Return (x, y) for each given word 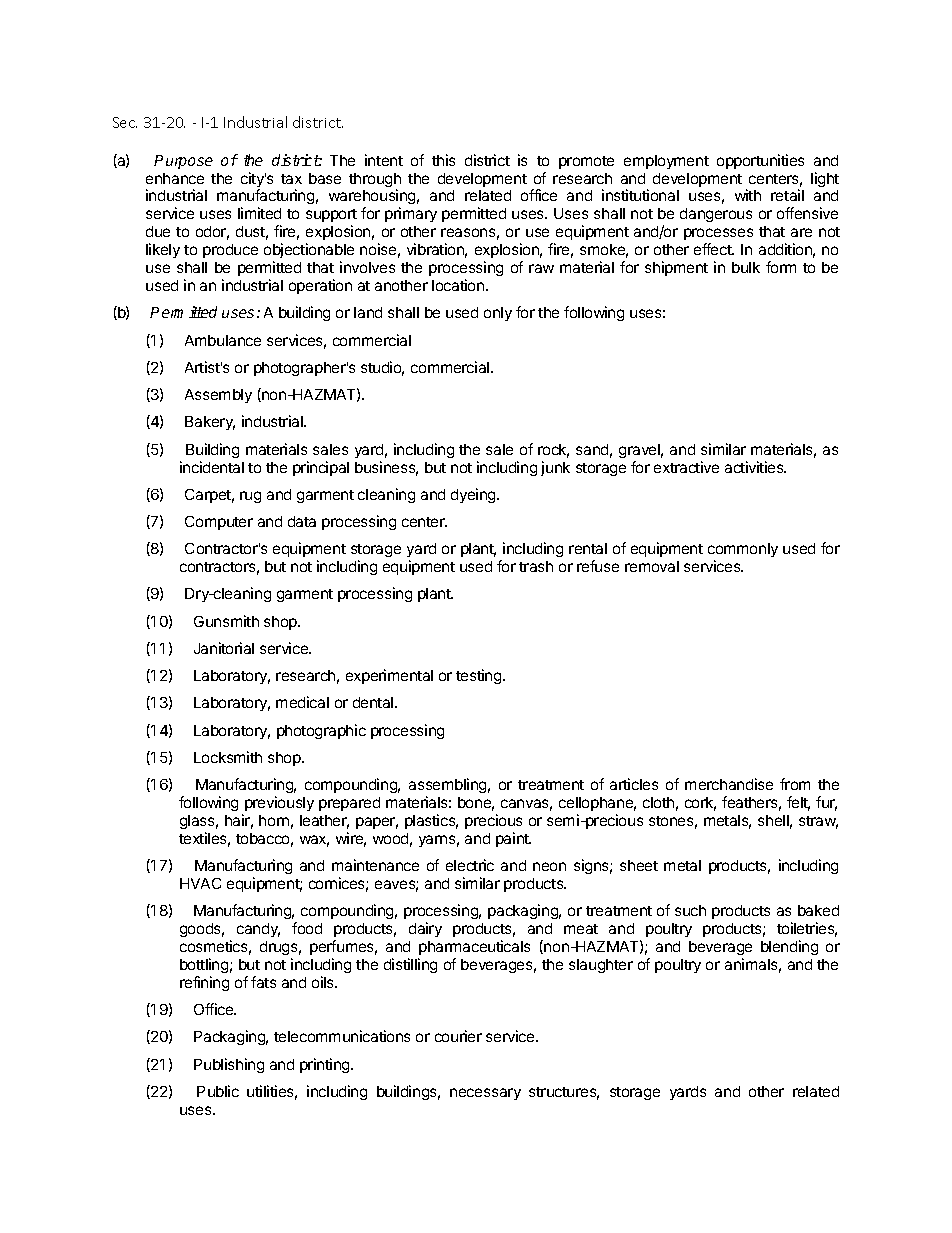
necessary (485, 1094)
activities (755, 467)
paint (513, 839)
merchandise (729, 784)
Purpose (183, 162)
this (443, 160)
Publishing (229, 1065)
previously (279, 803)
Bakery (210, 423)
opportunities (760, 161)
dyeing (474, 495)
